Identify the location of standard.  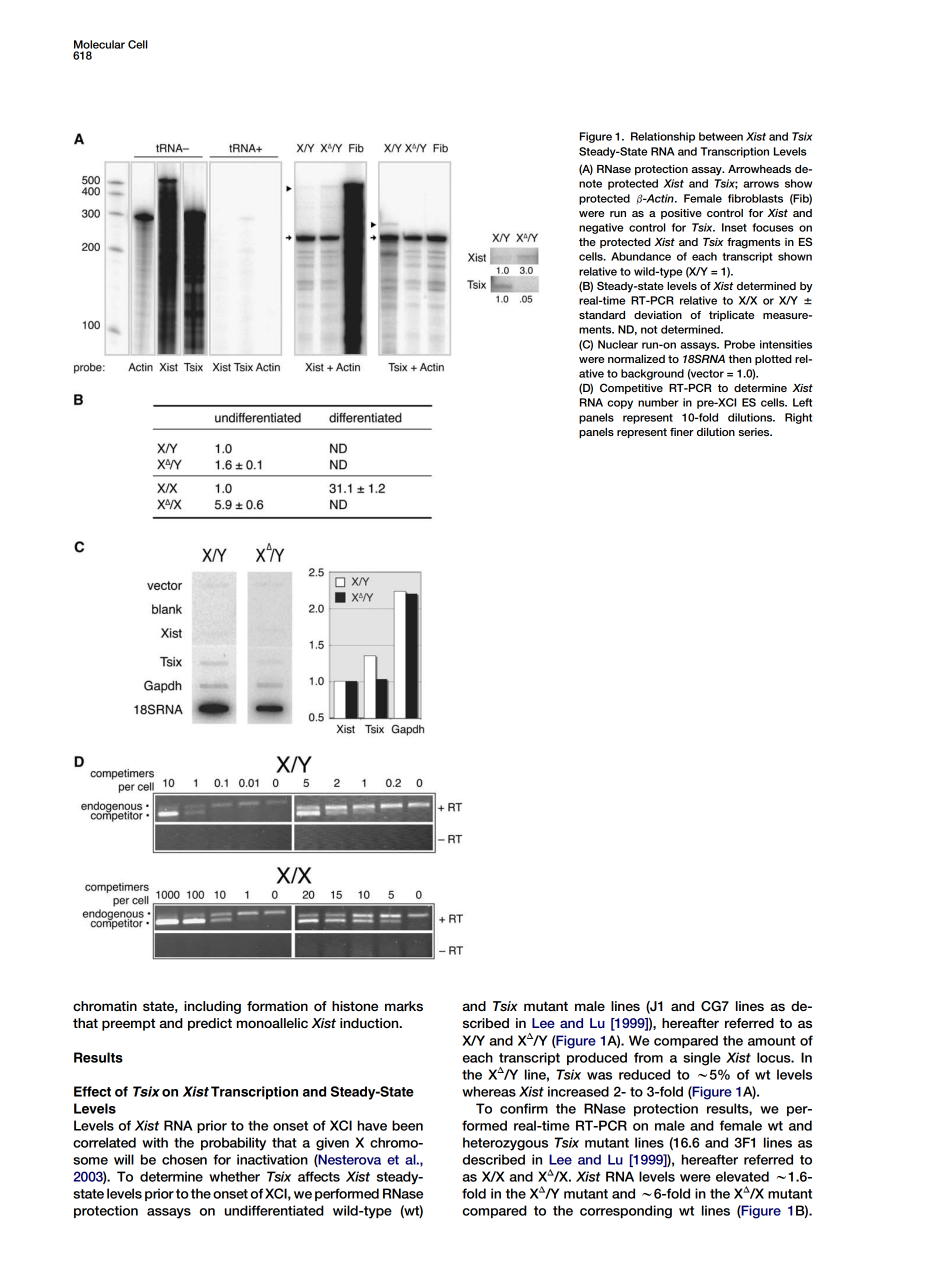
(602, 315).
